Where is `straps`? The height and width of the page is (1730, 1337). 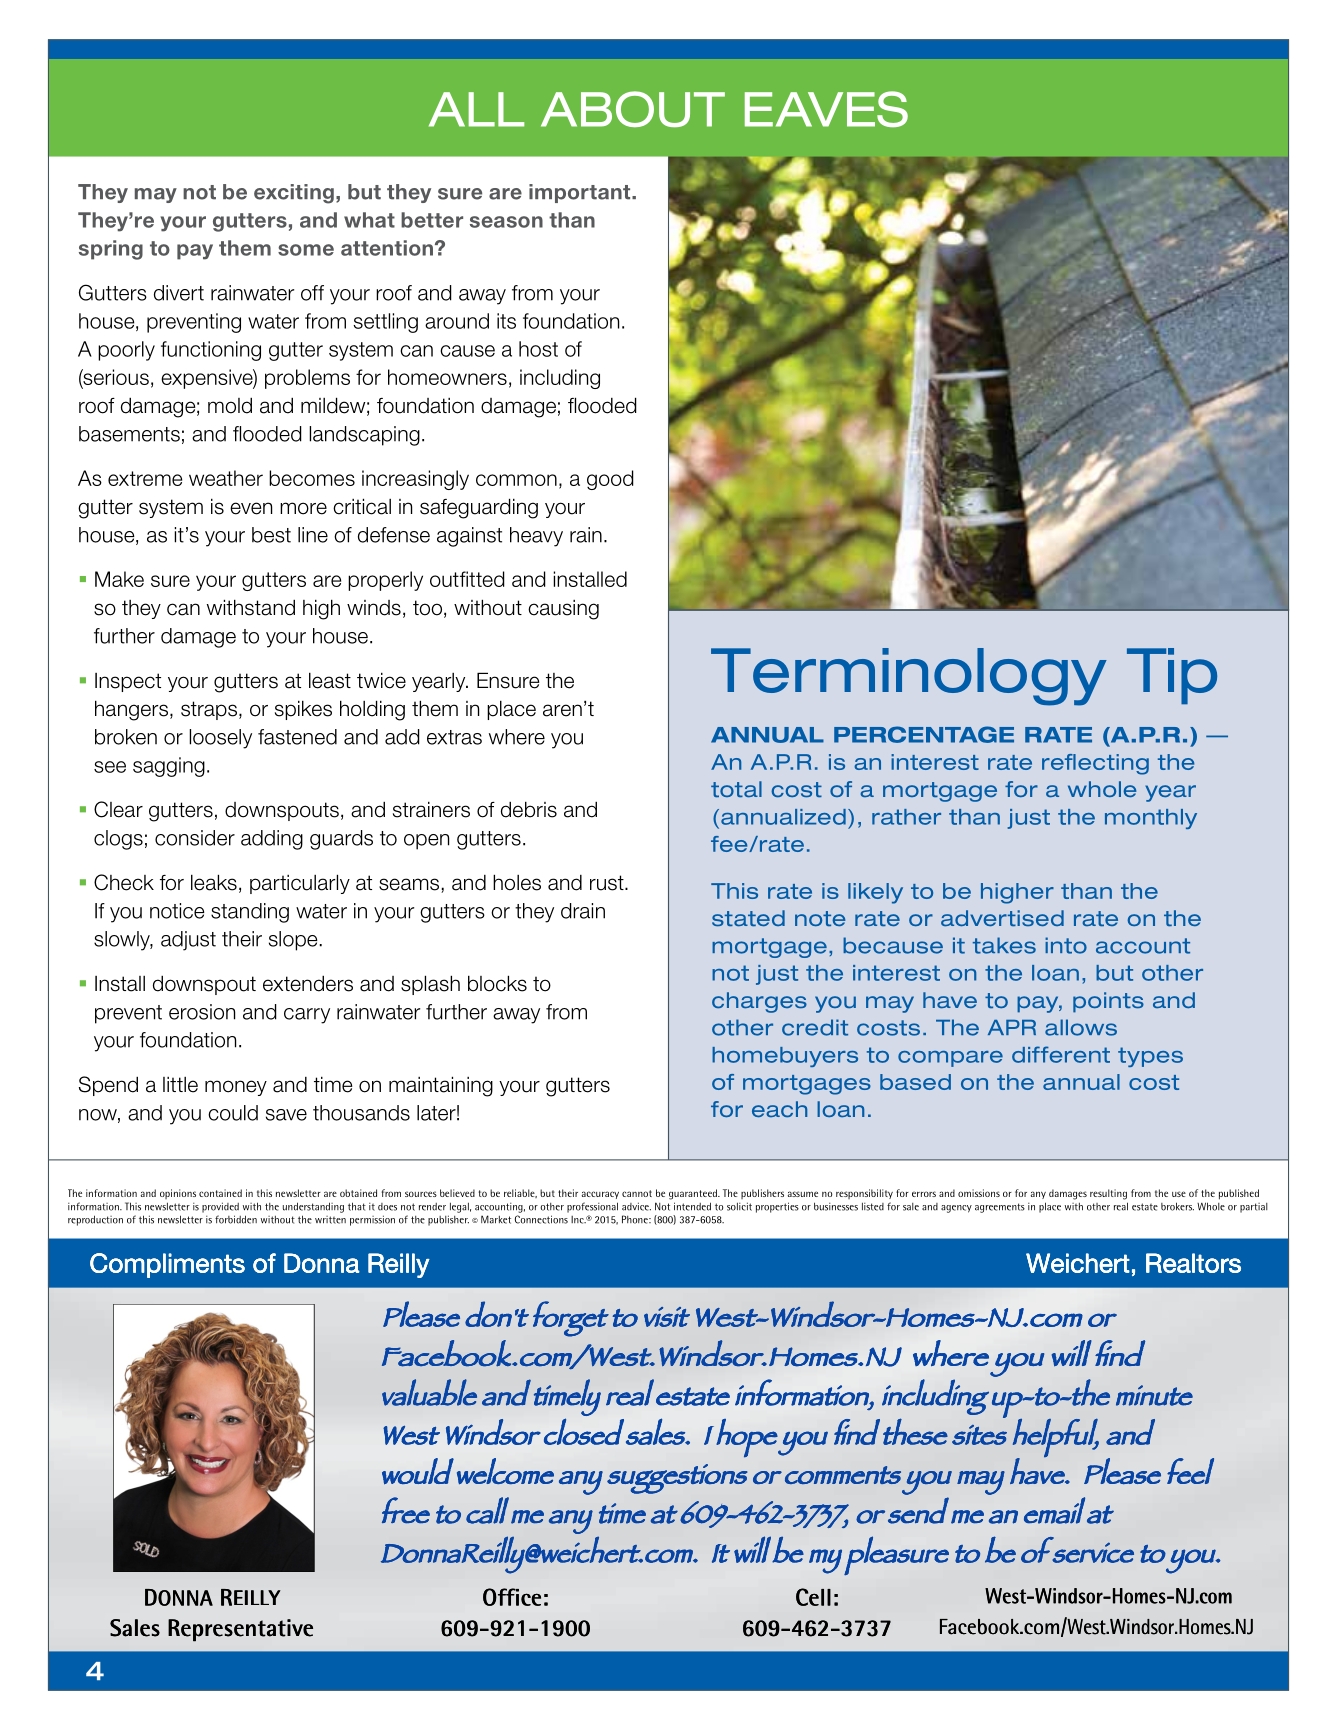
straps is located at coordinates (209, 710).
